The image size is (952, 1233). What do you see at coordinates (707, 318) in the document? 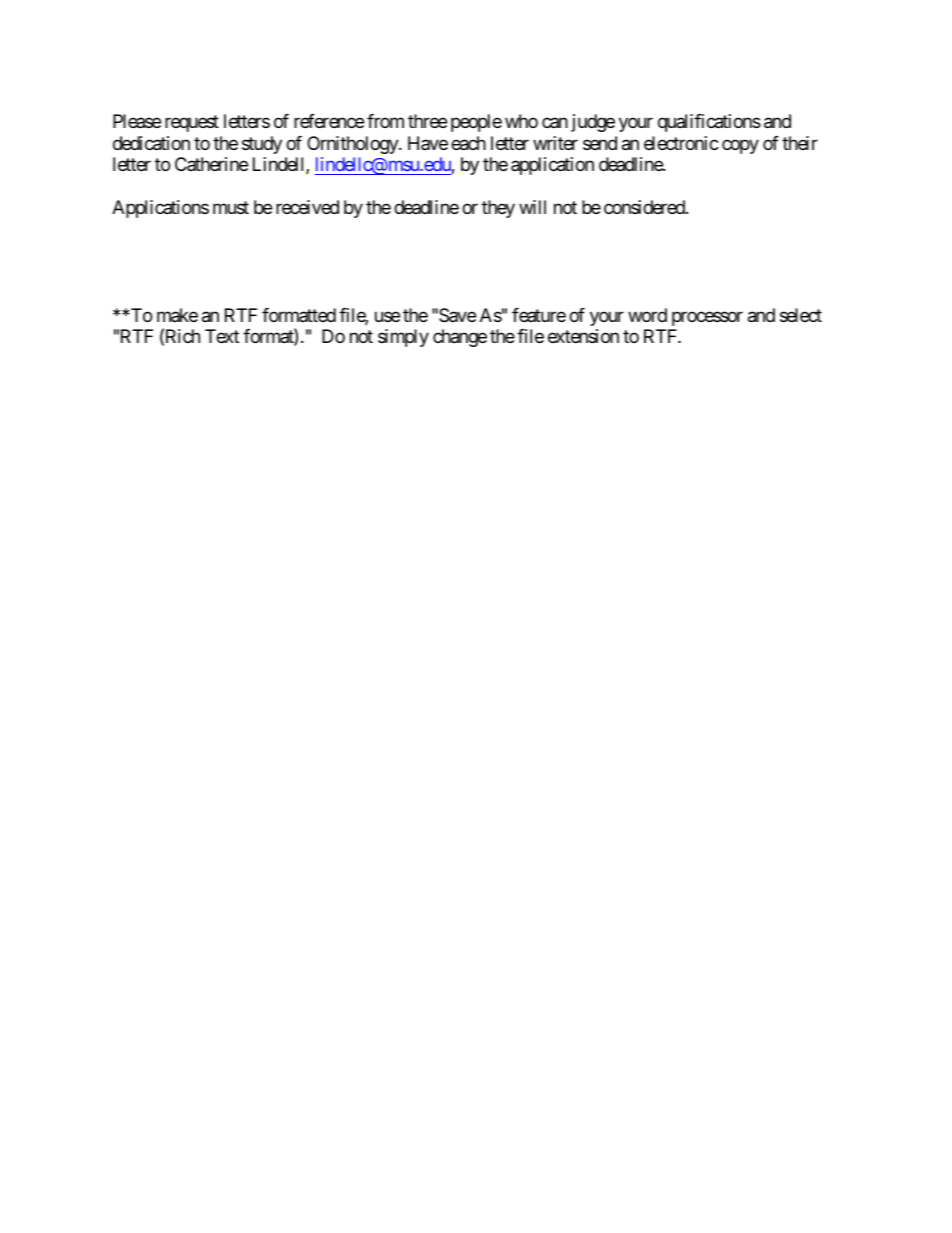
I see `processor` at bounding box center [707, 318].
